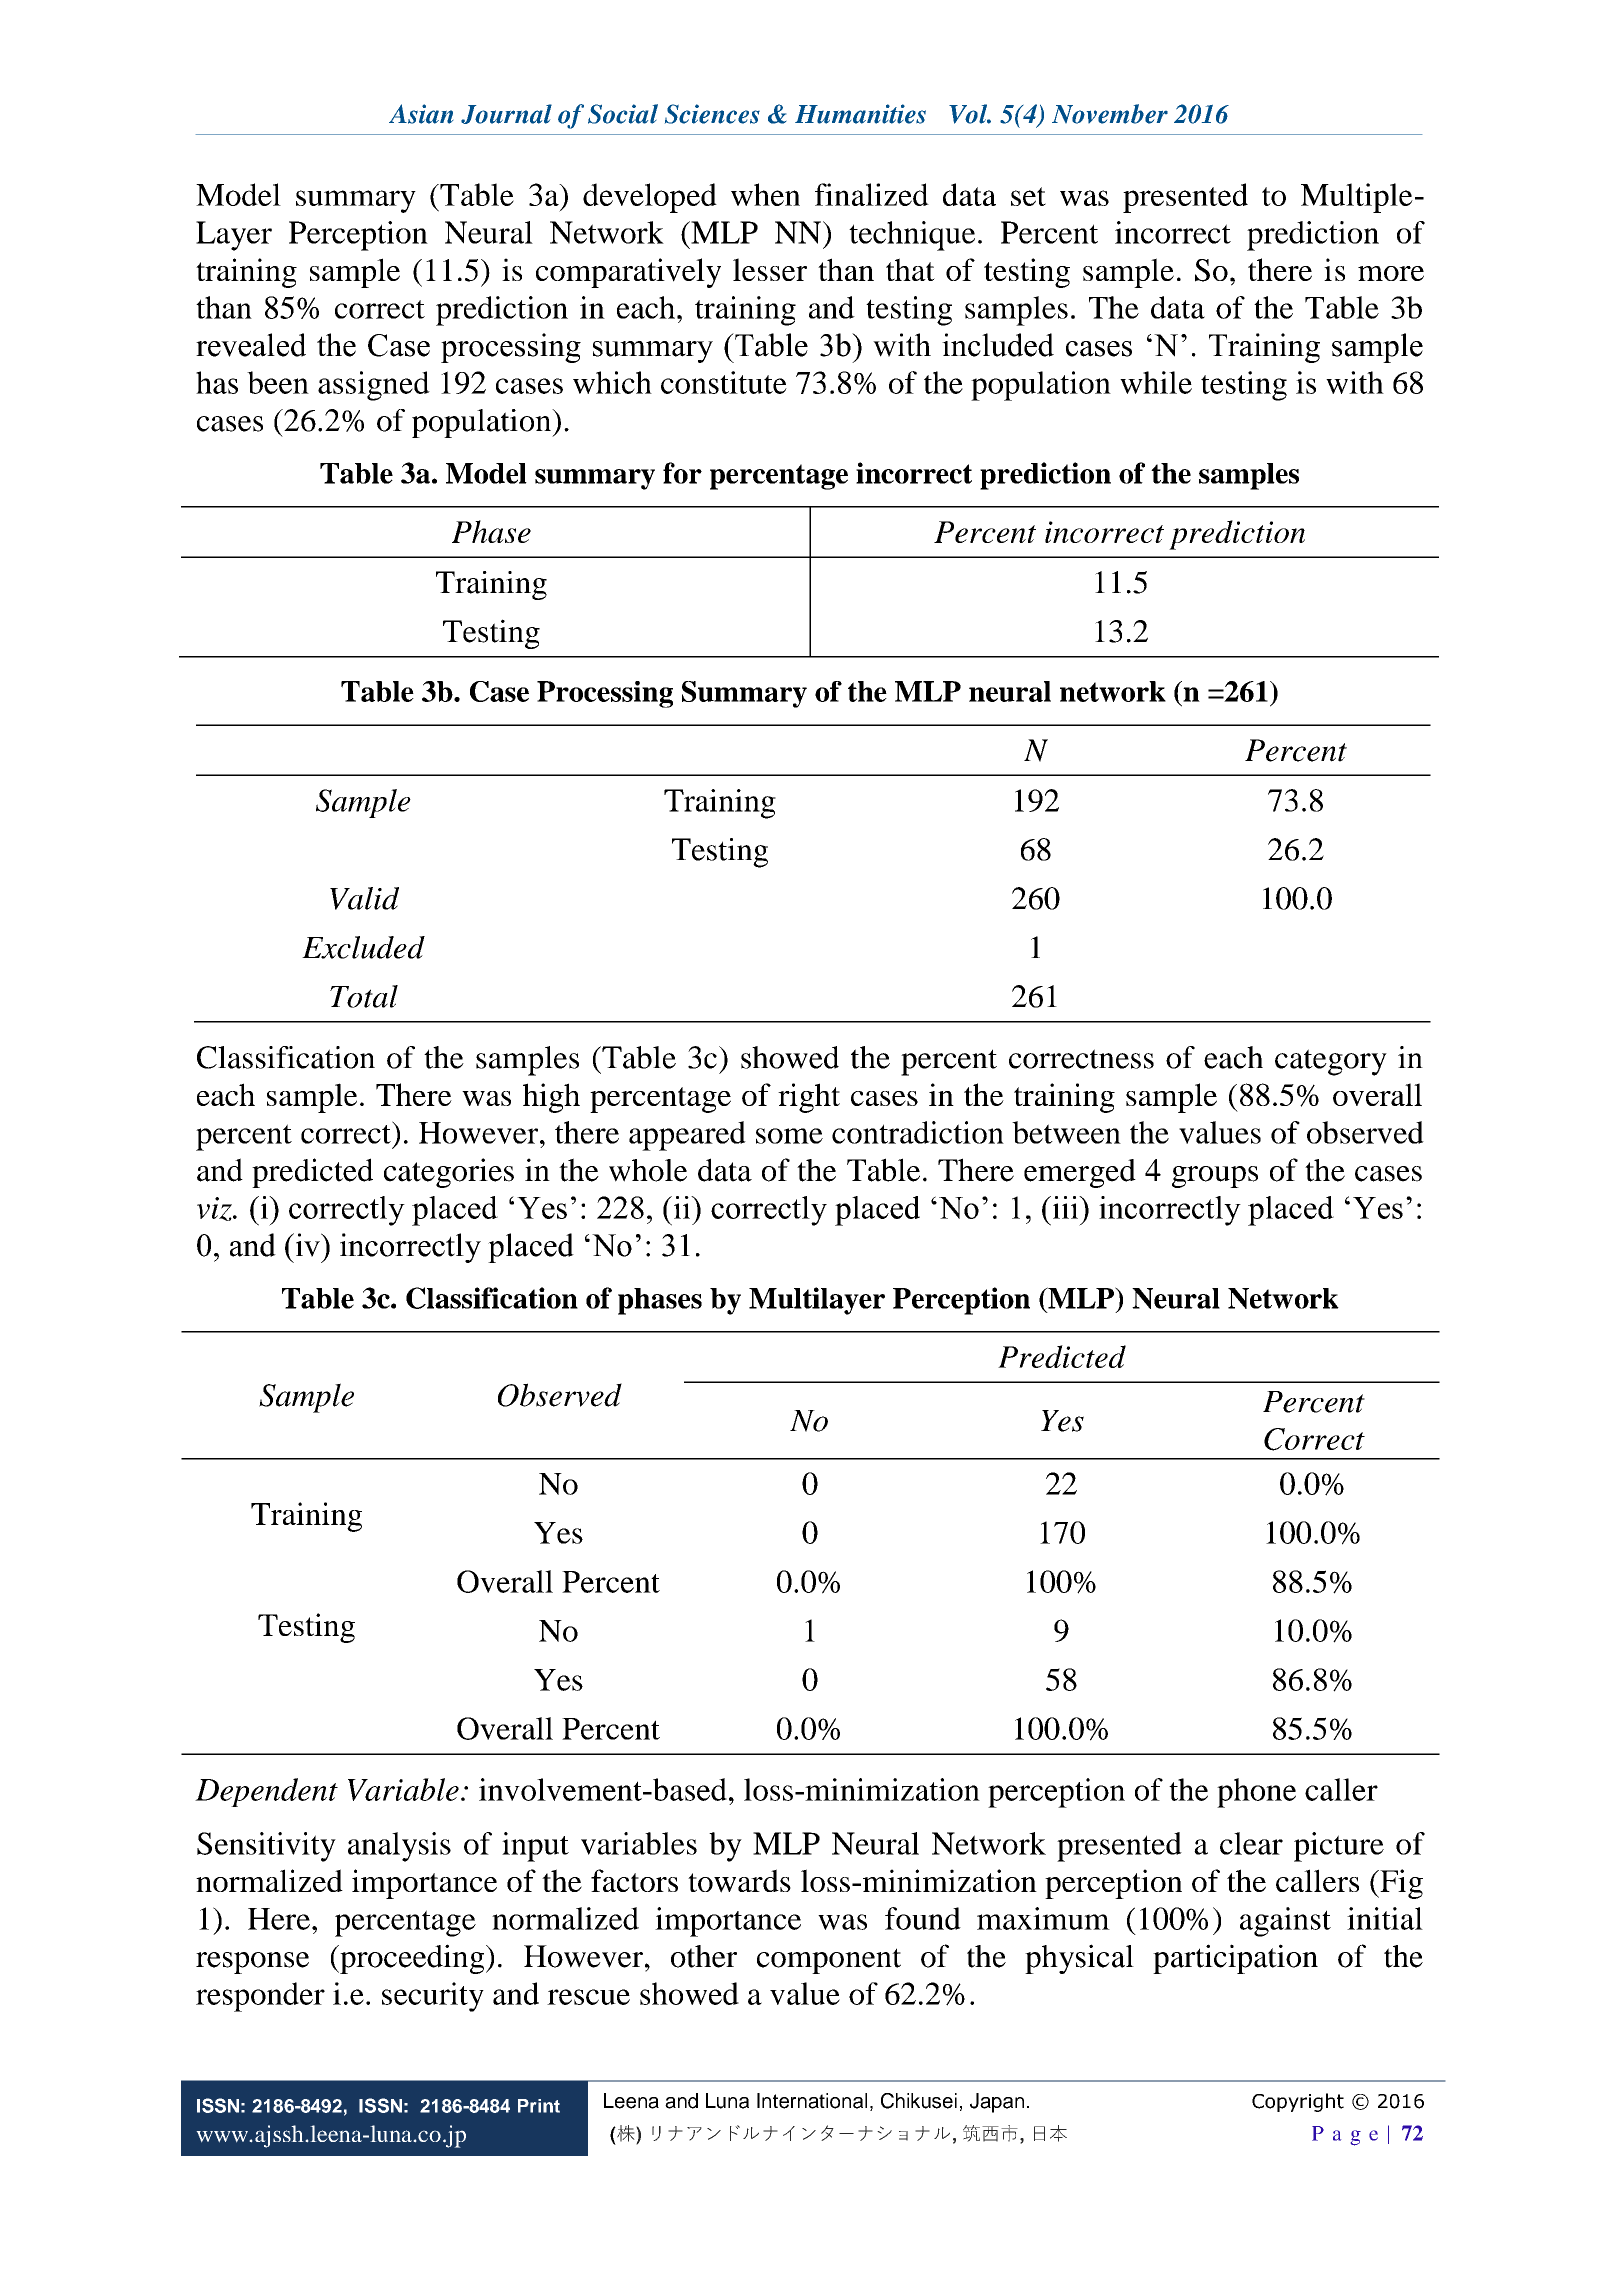  Describe the element at coordinates (789, 1136) in the document. I see `some` at that location.
